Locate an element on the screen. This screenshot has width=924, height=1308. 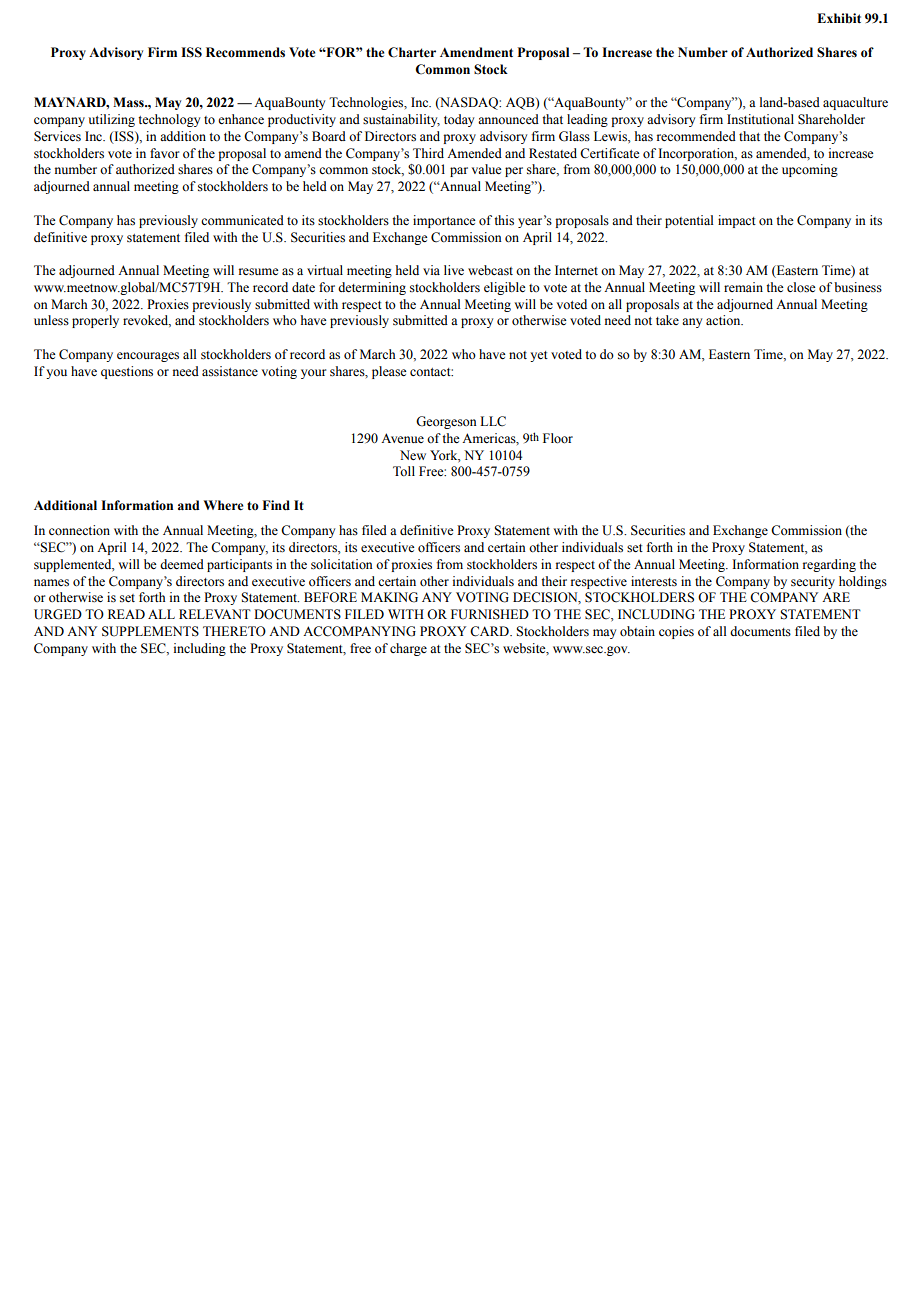
CARD is located at coordinates (490, 631).
